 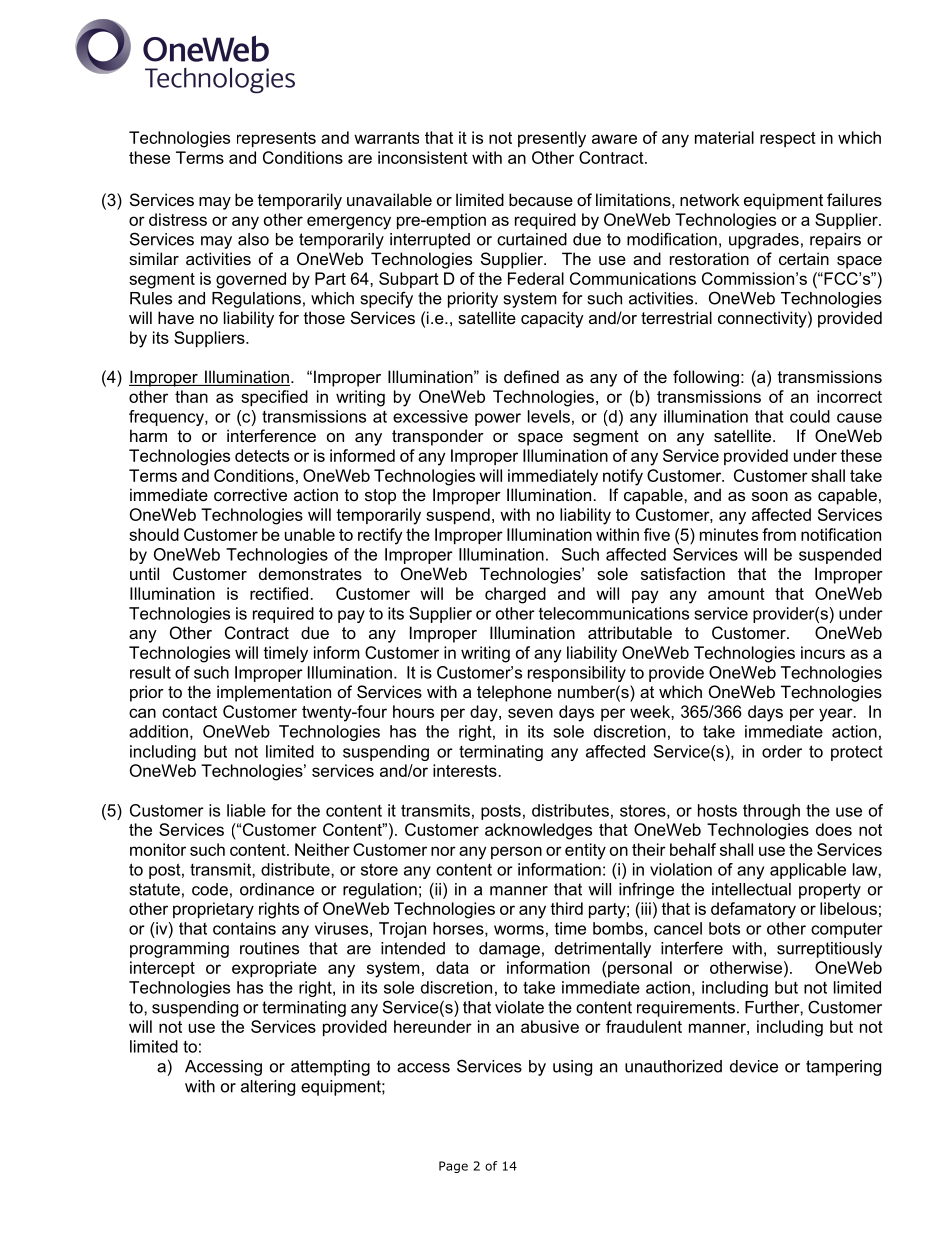 I want to click on presently, so click(x=552, y=139).
